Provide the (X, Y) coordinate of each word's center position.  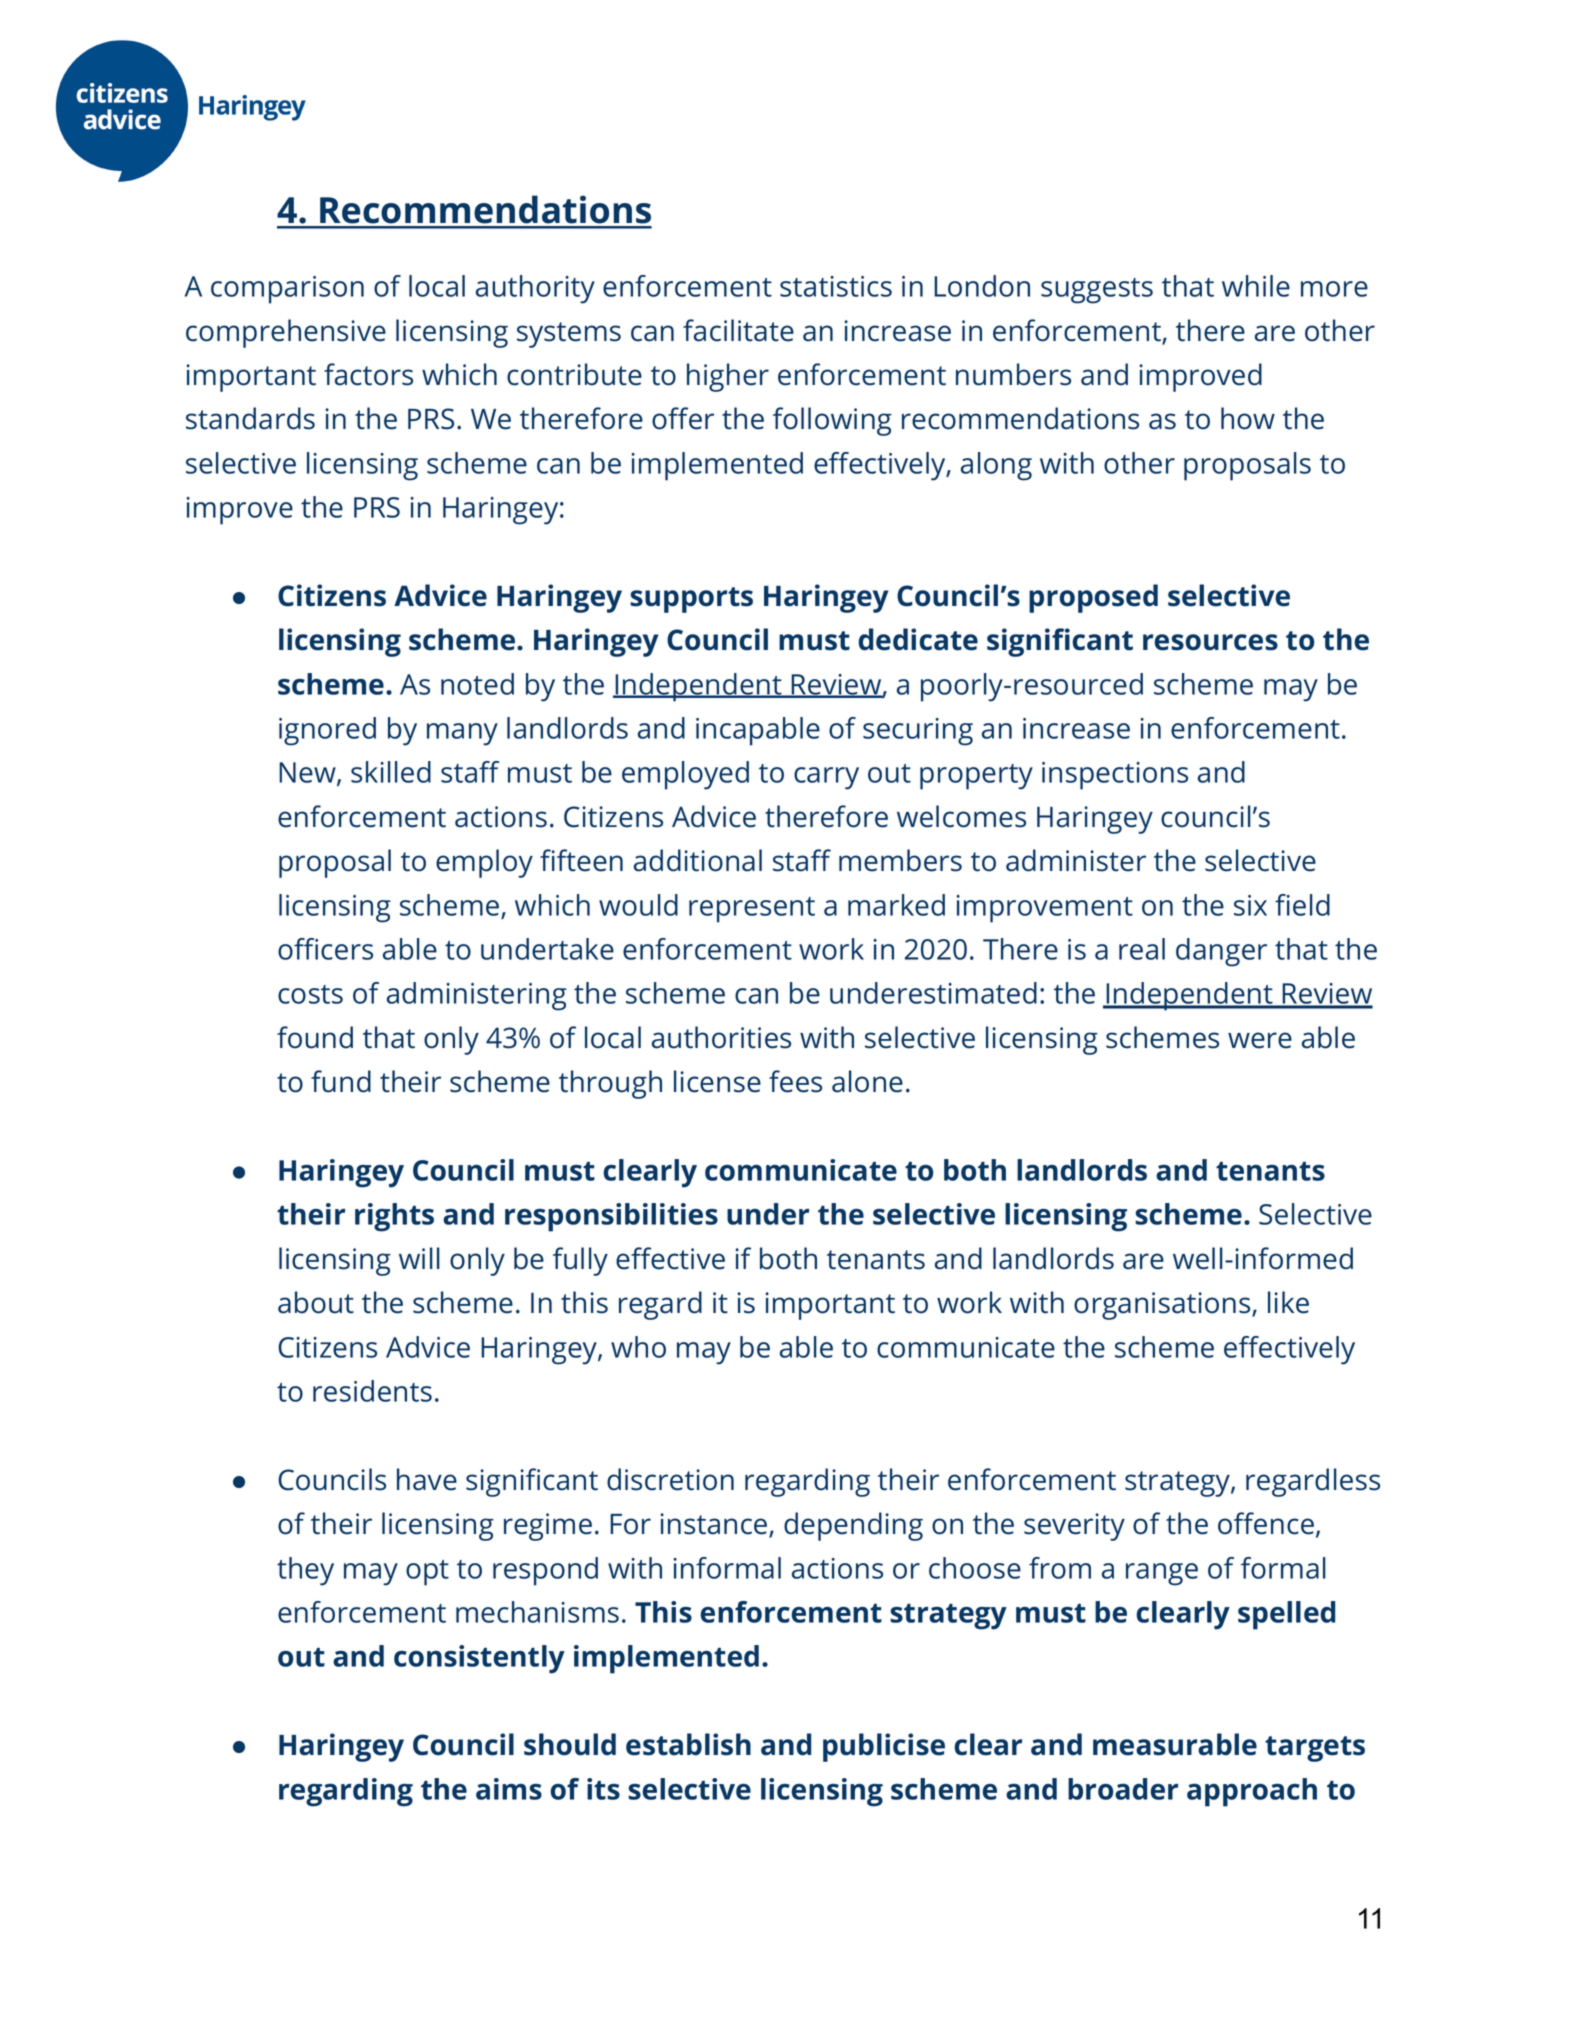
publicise (884, 1747)
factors (368, 374)
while (1256, 286)
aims (509, 1789)
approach (1252, 1792)
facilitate (738, 330)
